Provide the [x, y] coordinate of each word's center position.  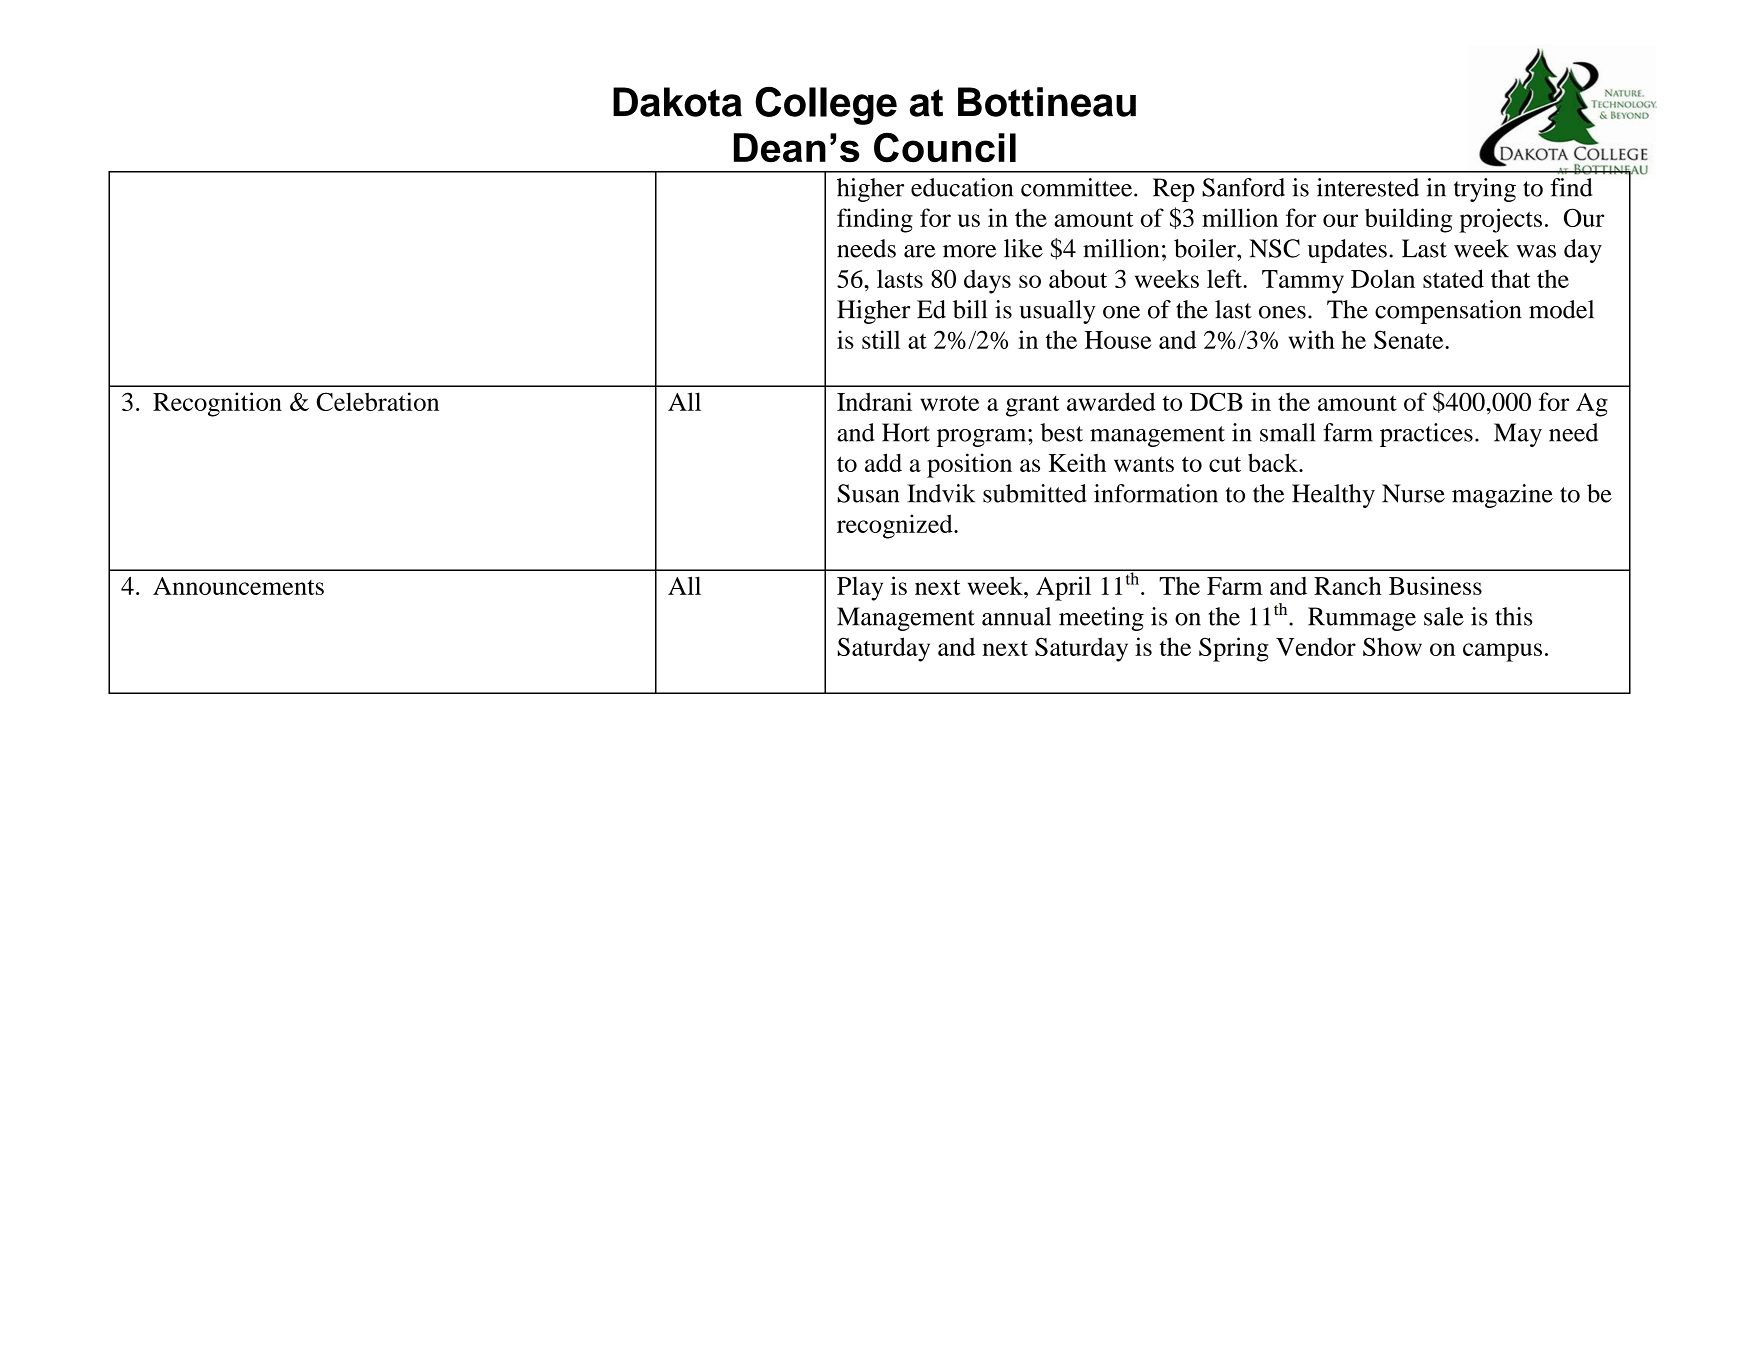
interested [1368, 187]
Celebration [378, 401]
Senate [1410, 339]
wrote [949, 403]
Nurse [1413, 493]
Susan [868, 493]
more [969, 251]
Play [860, 589]
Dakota [677, 102]
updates [1347, 251]
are [919, 251]
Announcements [238, 586]
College [826, 106]
